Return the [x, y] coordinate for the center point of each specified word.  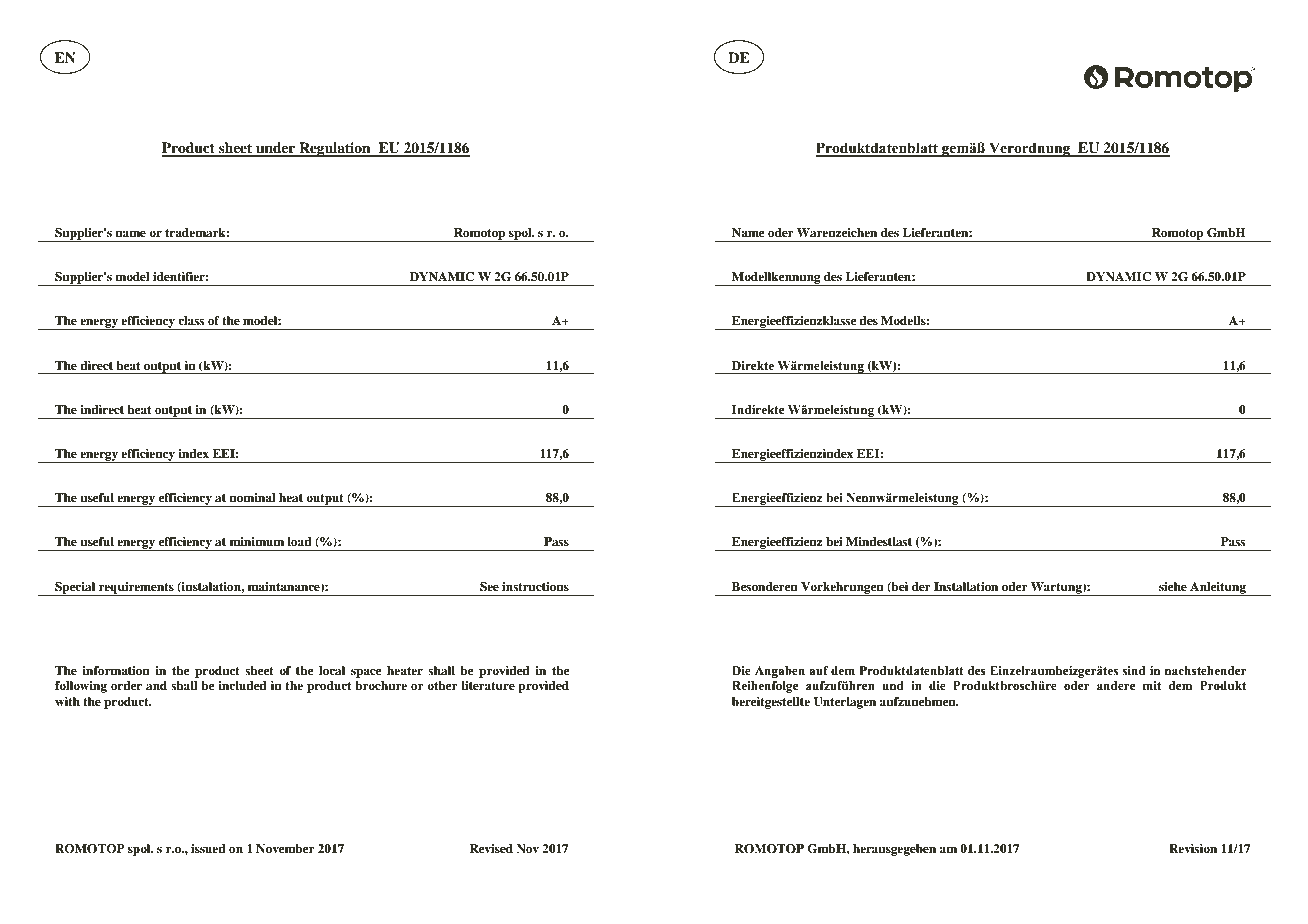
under [276, 149]
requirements [136, 589]
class [191, 320]
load [299, 541]
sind [1133, 670]
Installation [966, 586]
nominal [252, 497]
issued [208, 848]
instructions [535, 586]
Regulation [335, 149]
